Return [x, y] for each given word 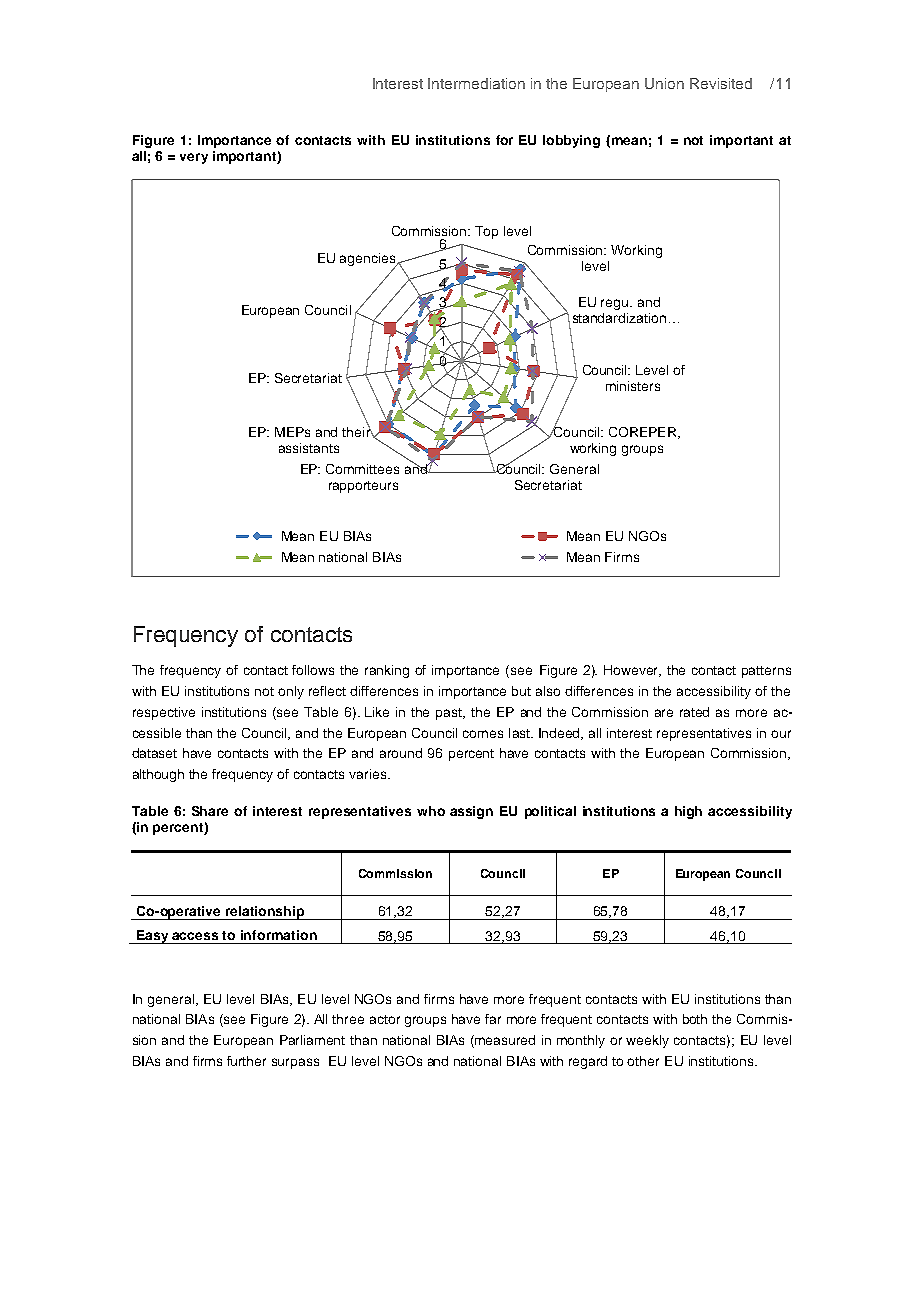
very [194, 158]
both [695, 1019]
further [246, 1061]
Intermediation [476, 83]
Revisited [721, 83]
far [493, 1019]
